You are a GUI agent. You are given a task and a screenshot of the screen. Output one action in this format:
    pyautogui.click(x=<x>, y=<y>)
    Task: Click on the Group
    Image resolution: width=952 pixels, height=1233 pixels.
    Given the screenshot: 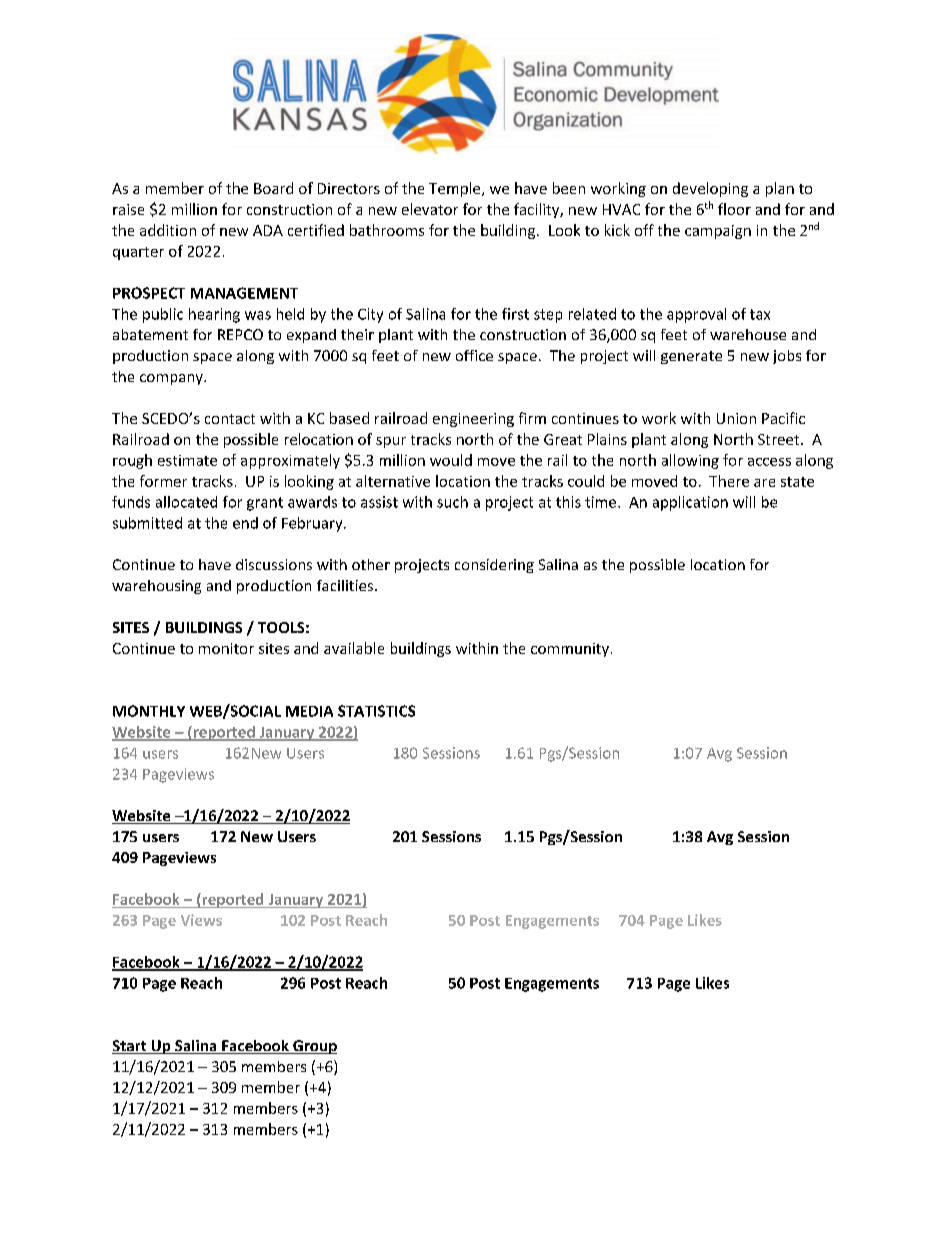 What is the action you would take?
    pyautogui.click(x=314, y=1047)
